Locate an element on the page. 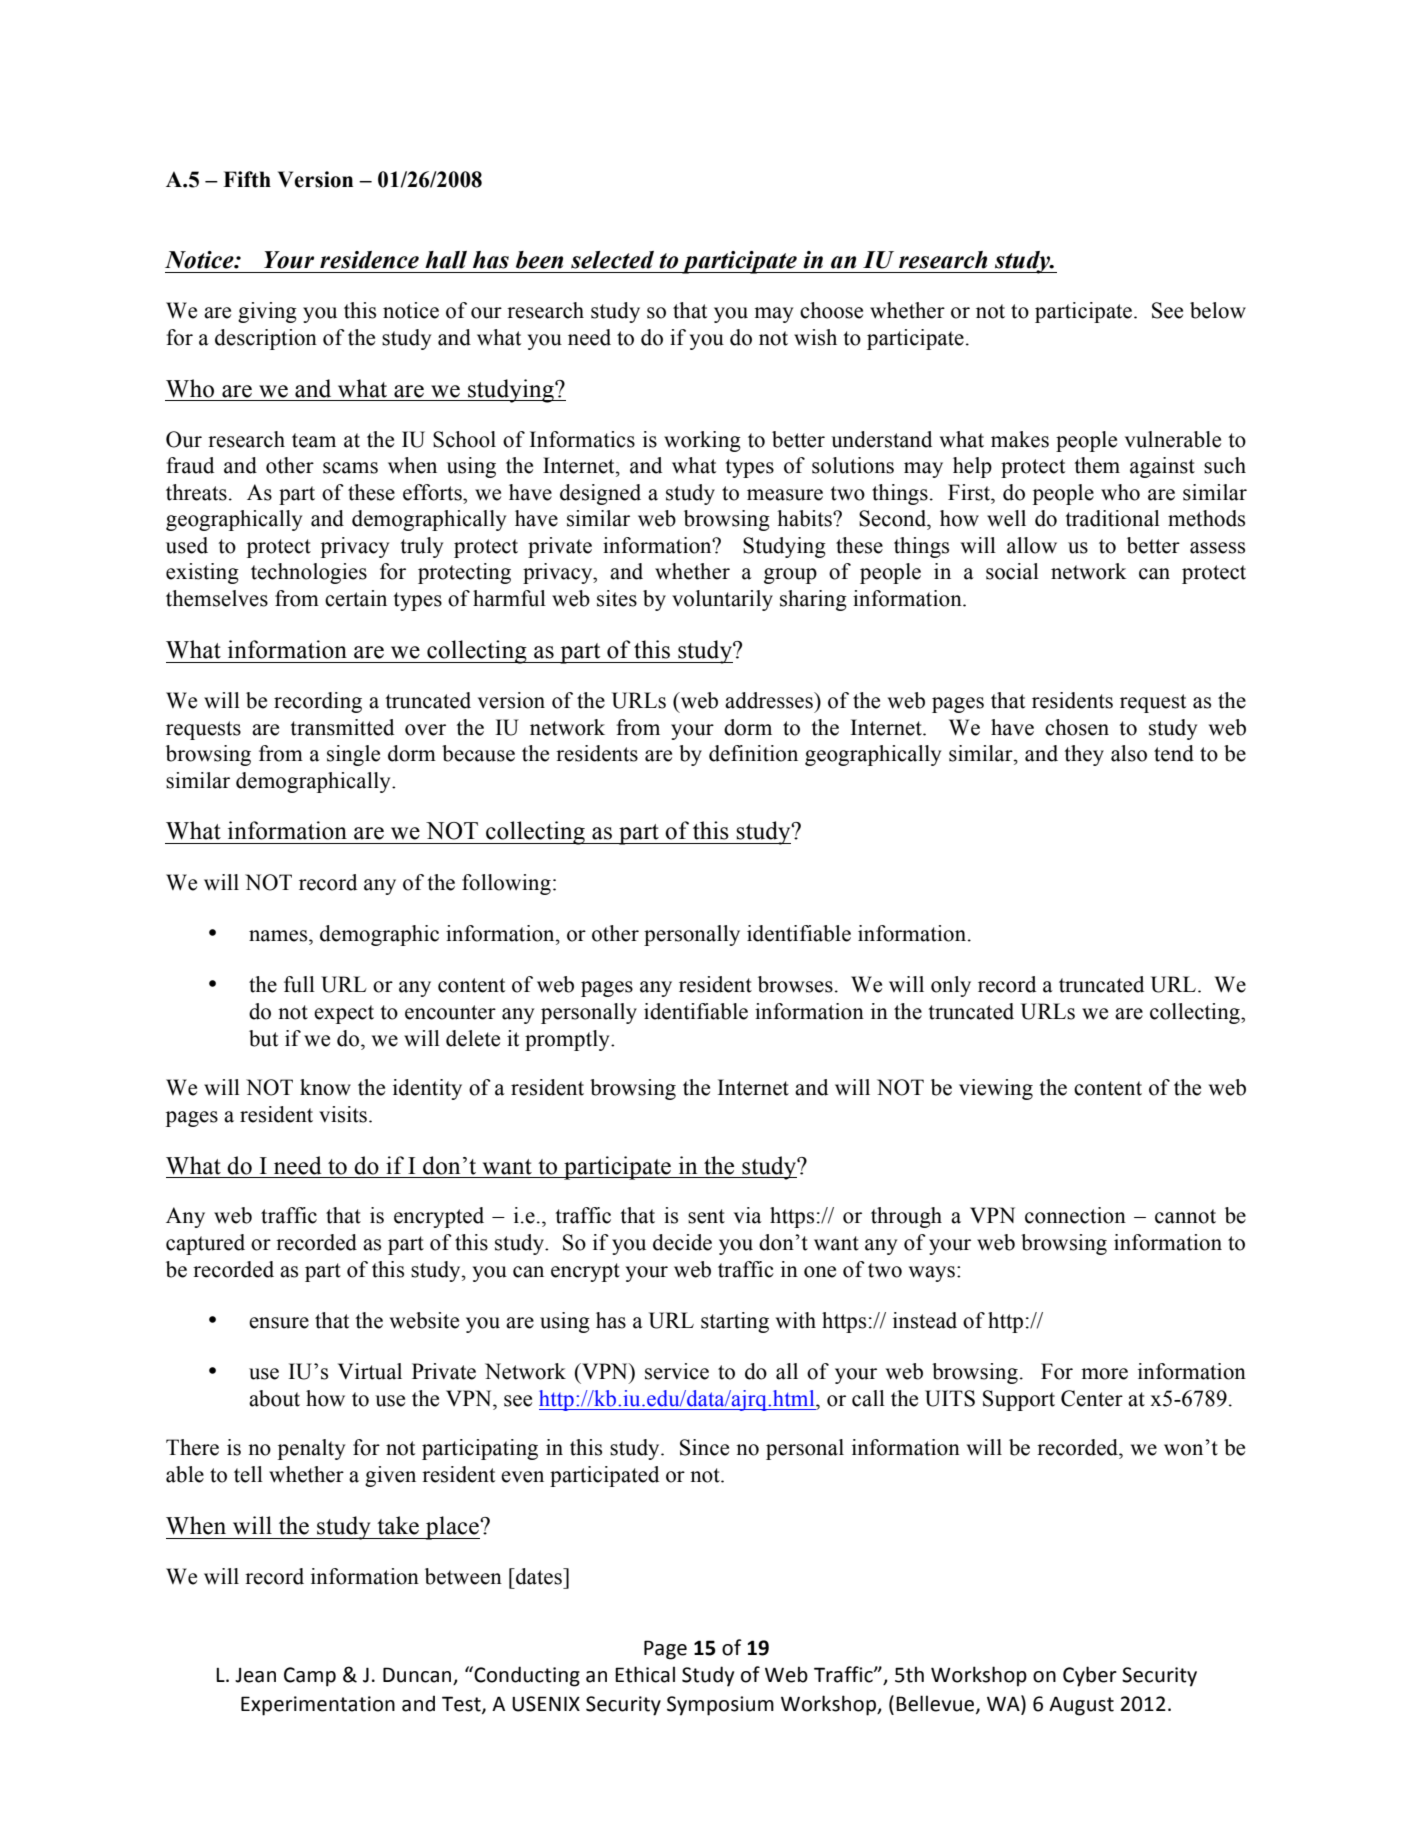  take is located at coordinates (398, 1525).
